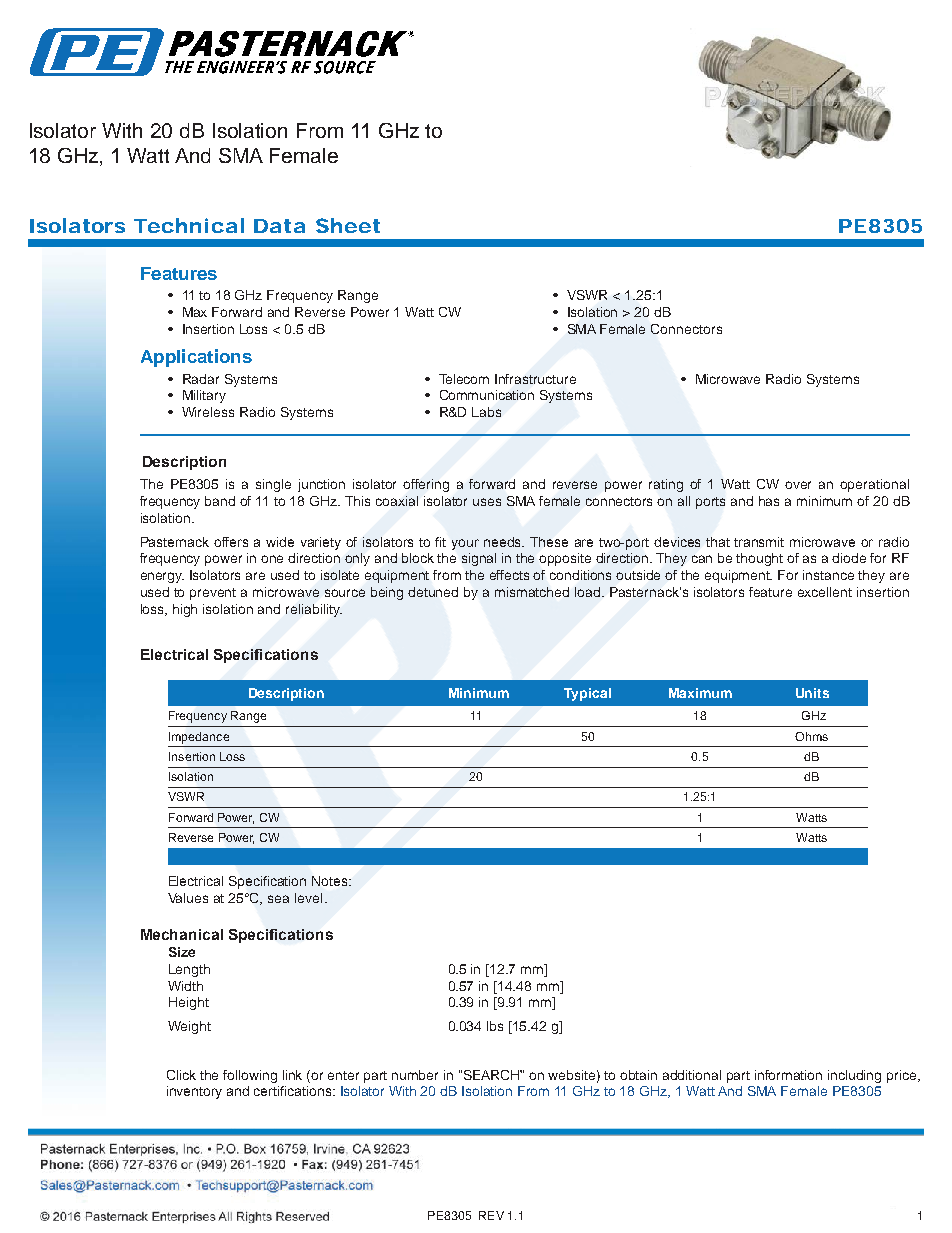 Image resolution: width=952 pixels, height=1233 pixels. What do you see at coordinates (874, 485) in the screenshot?
I see `operational` at bounding box center [874, 485].
